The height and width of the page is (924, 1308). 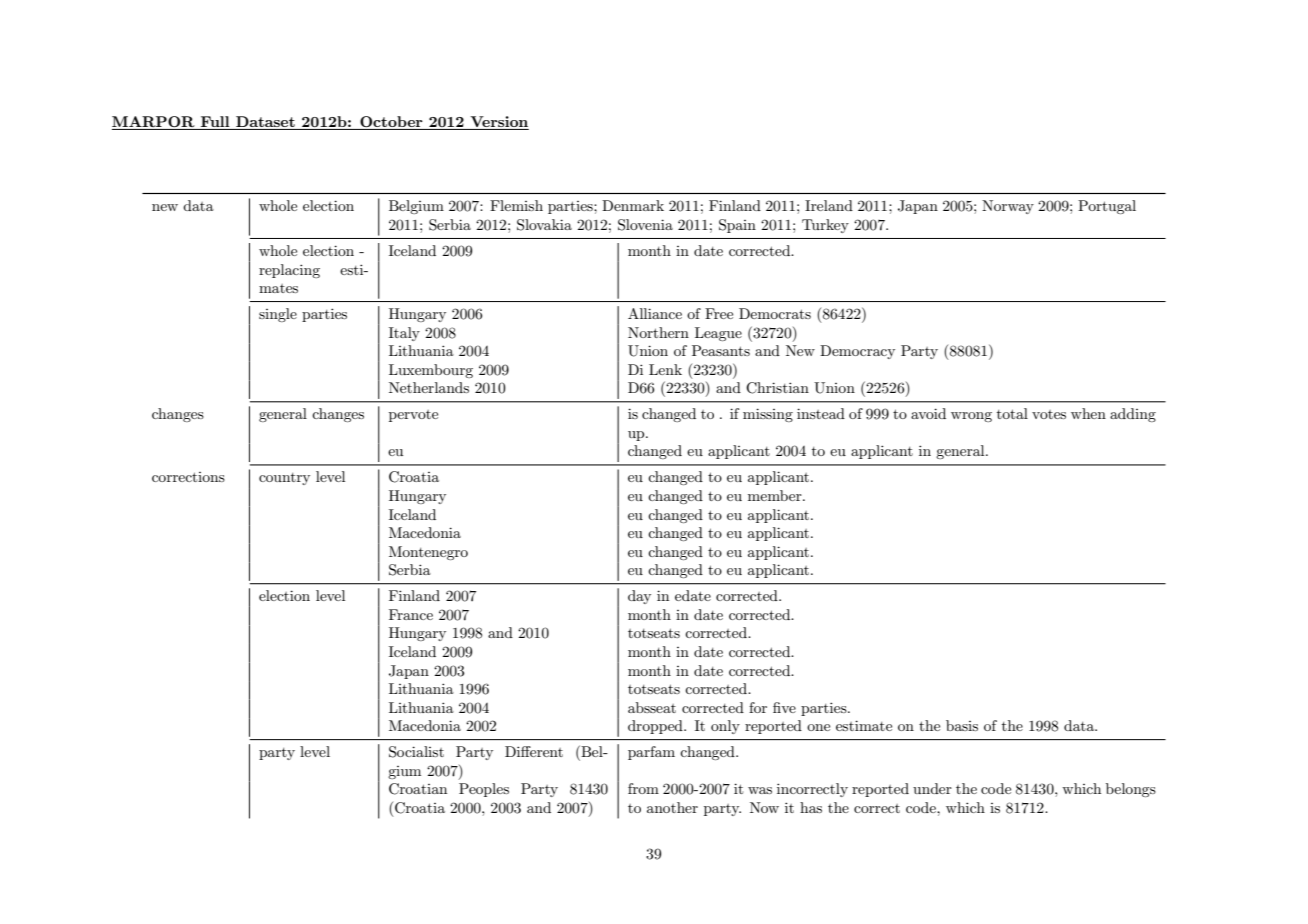 I want to click on member, so click(x=776, y=495).
